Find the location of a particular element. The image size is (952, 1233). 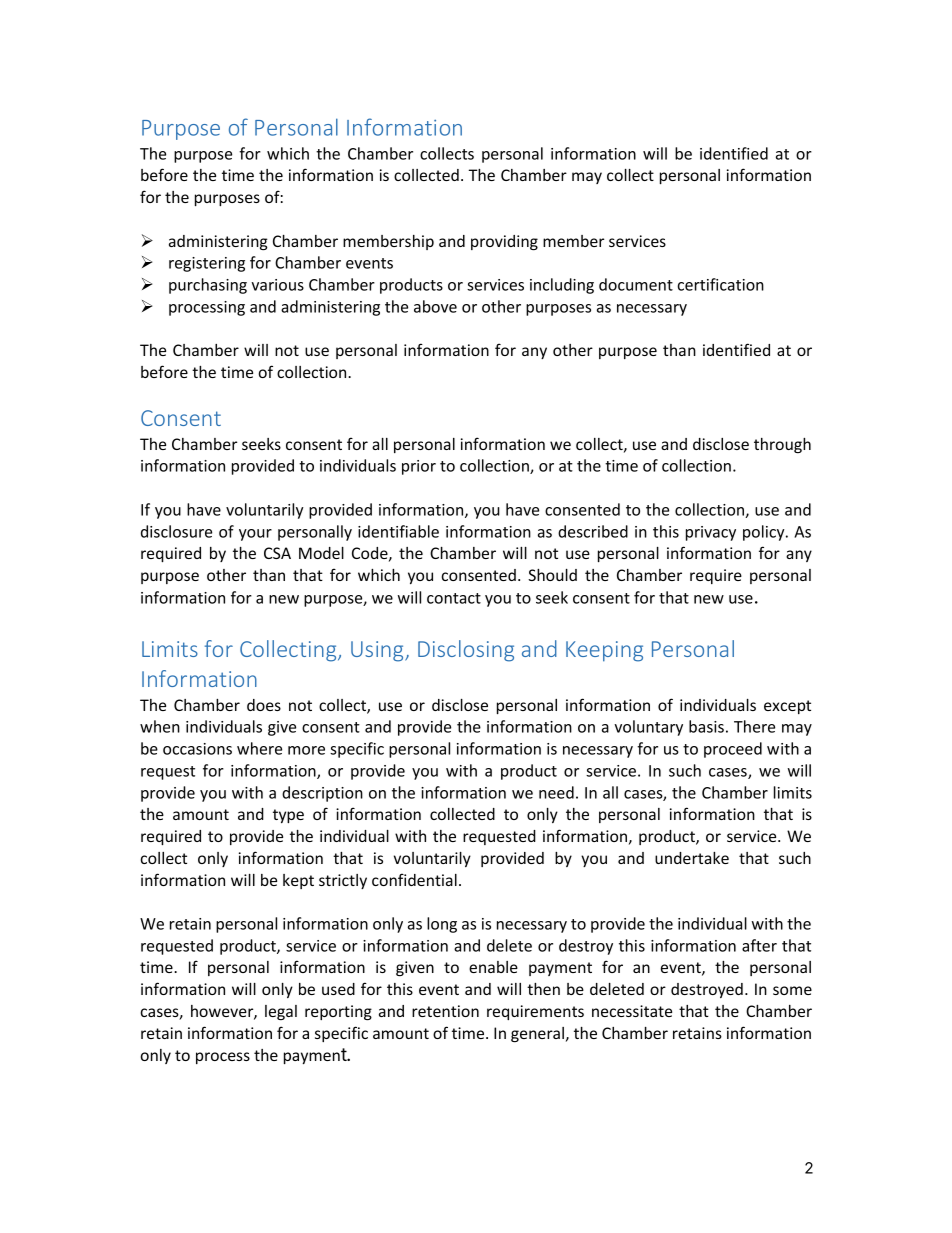

Keeping is located at coordinates (604, 651).
